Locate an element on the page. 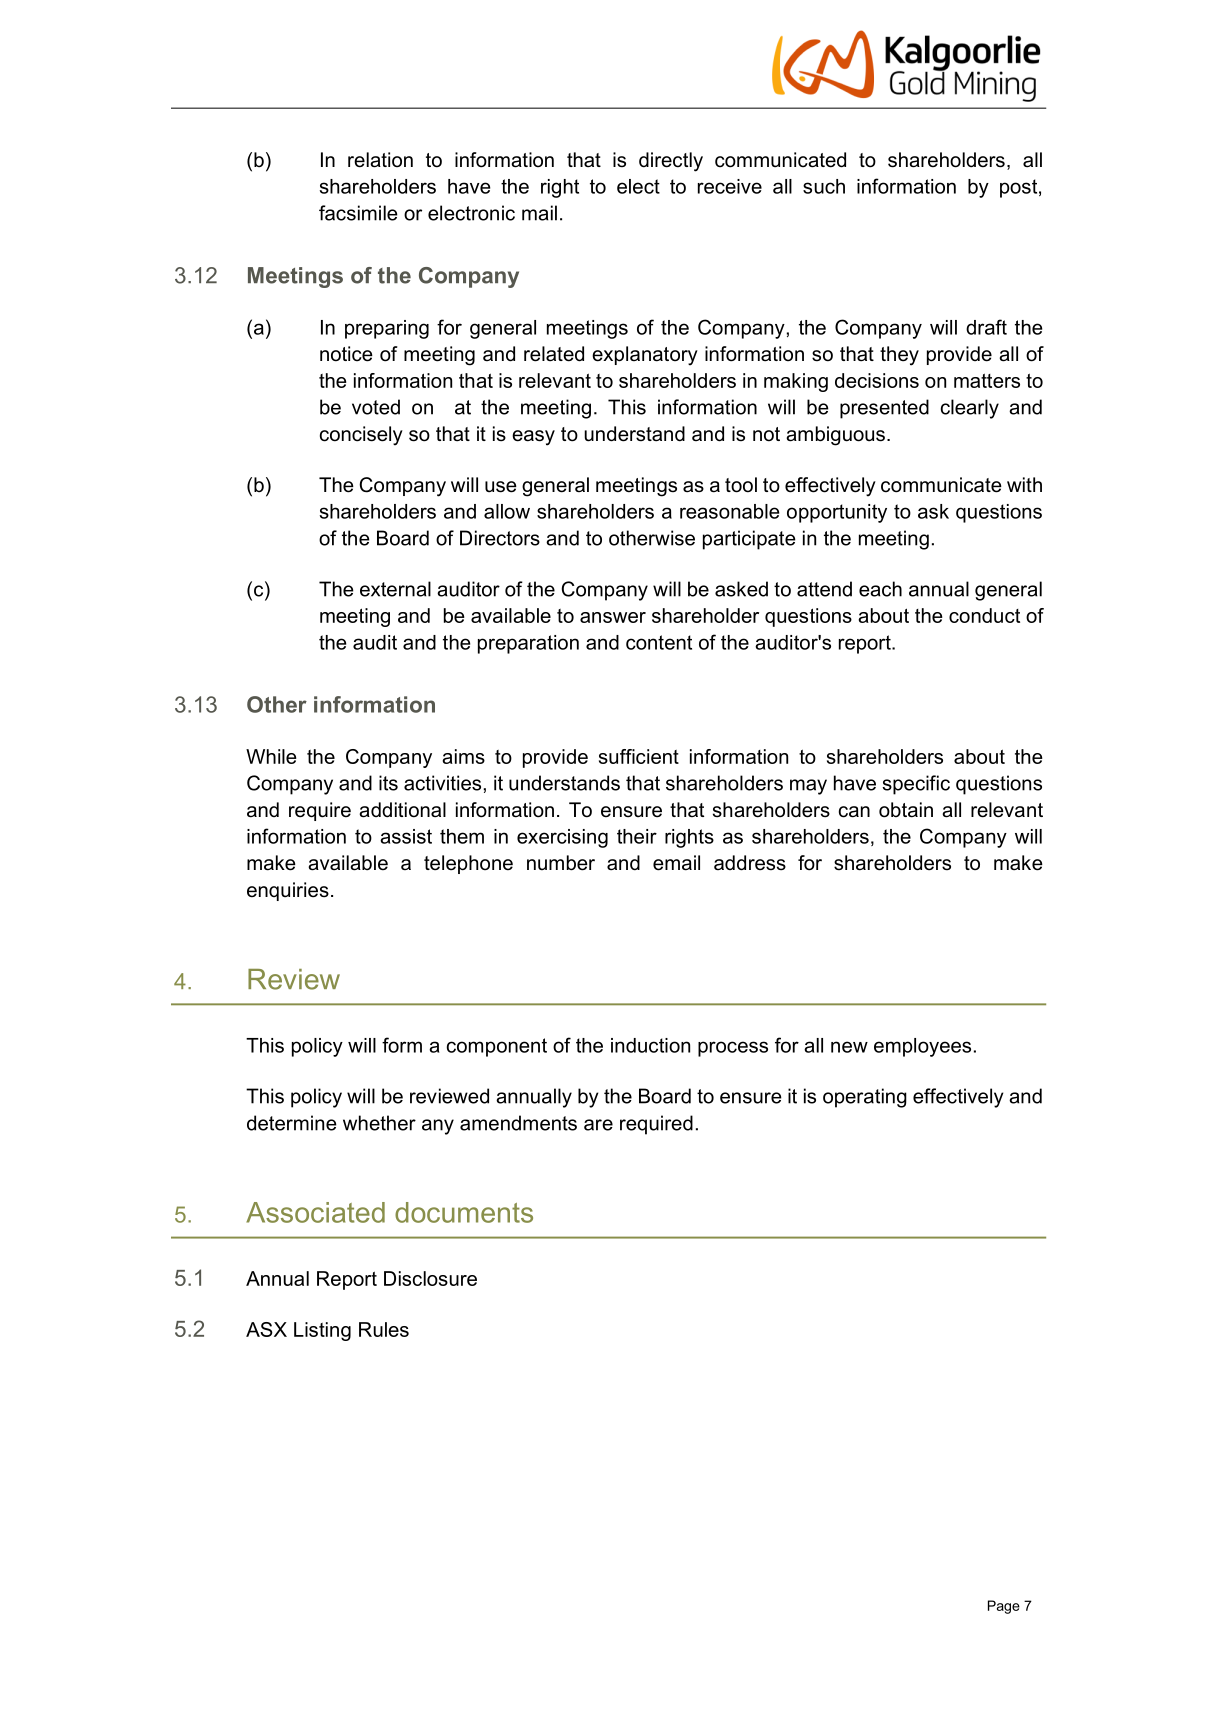 This image has height=1721, width=1217. facsimile is located at coordinates (358, 213).
